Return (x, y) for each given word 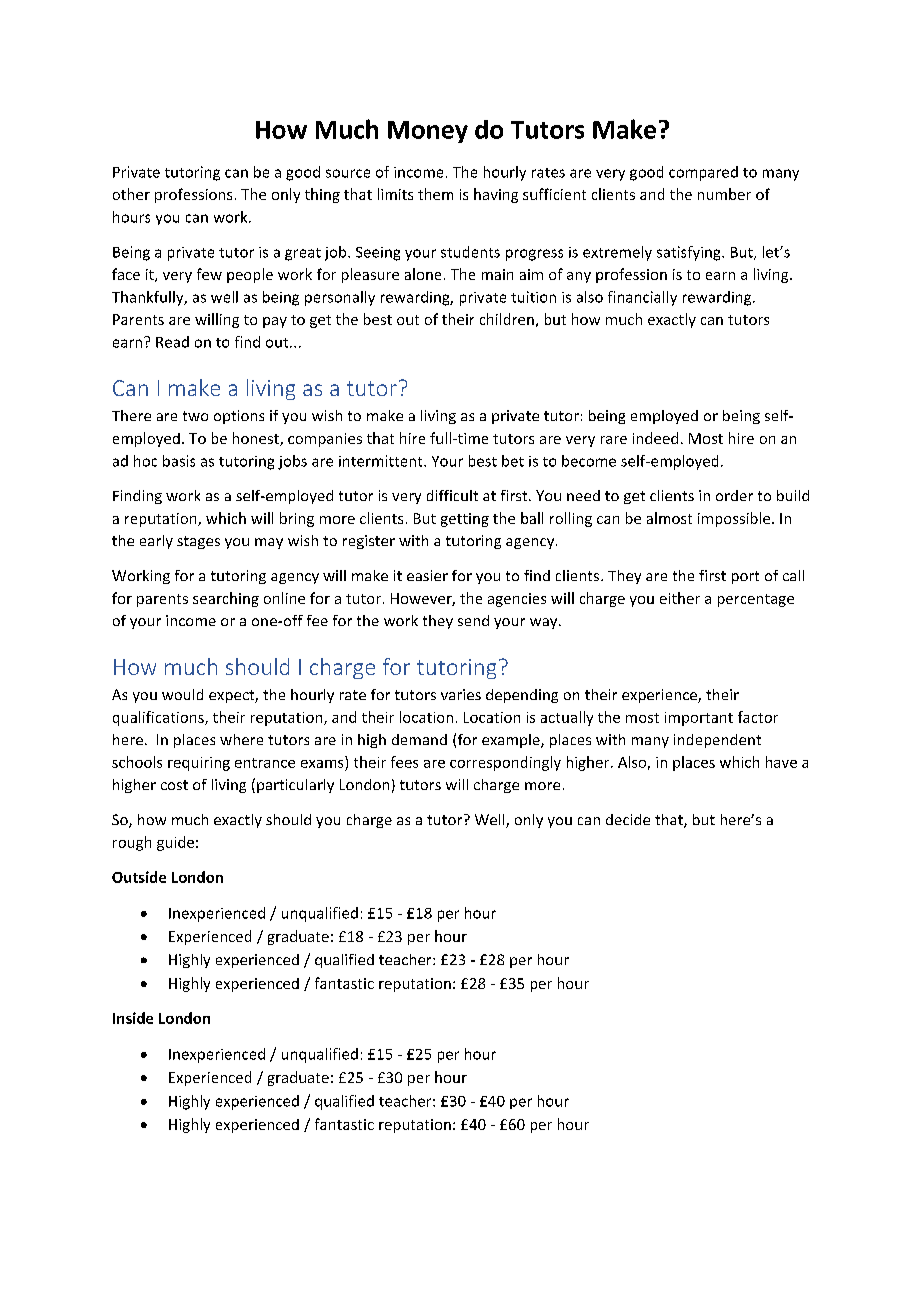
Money (428, 132)
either (680, 598)
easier (427, 575)
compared (703, 173)
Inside (133, 1018)
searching (226, 599)
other (131, 194)
